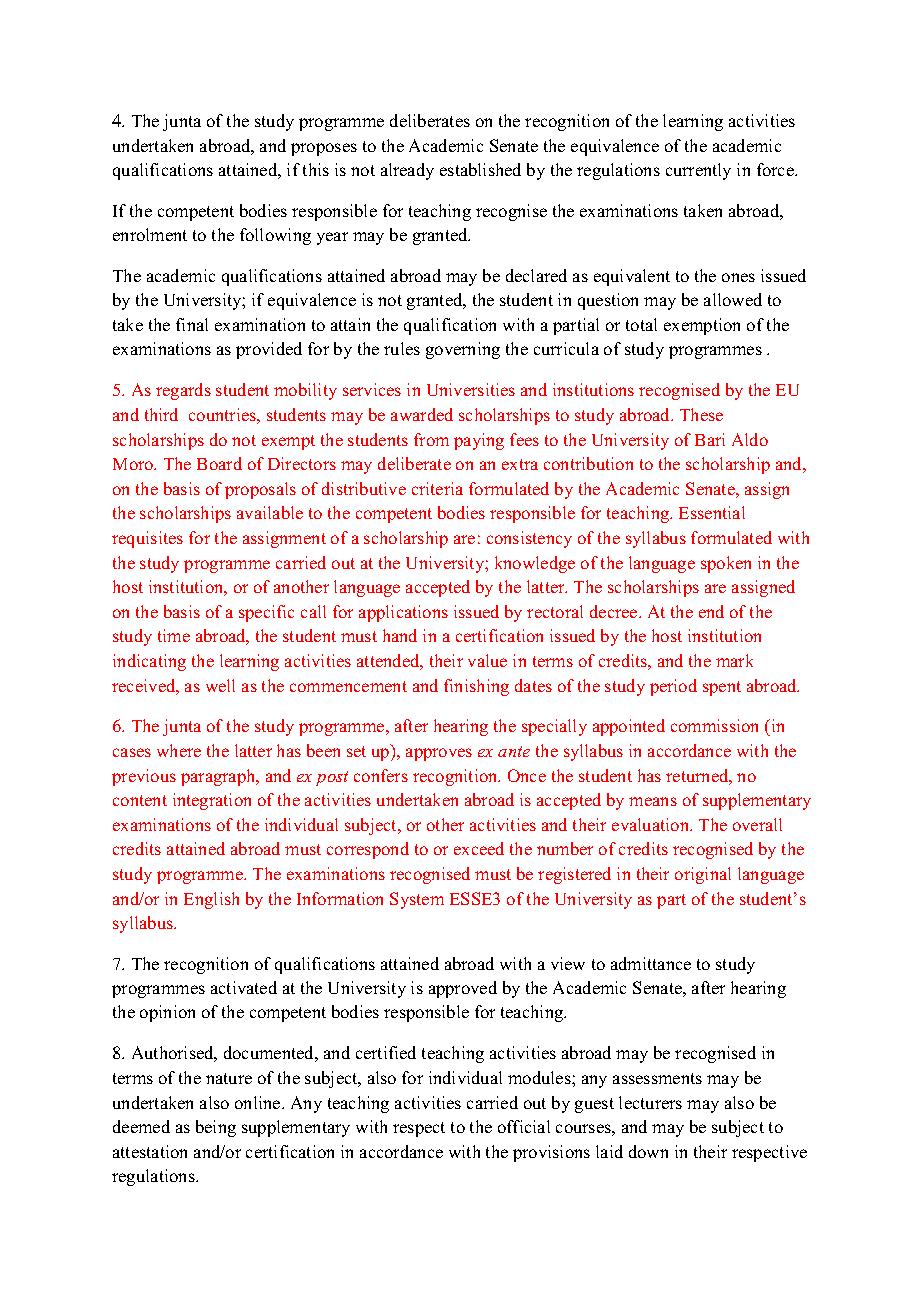  Describe the element at coordinates (653, 801) in the page. I see `means` at that location.
